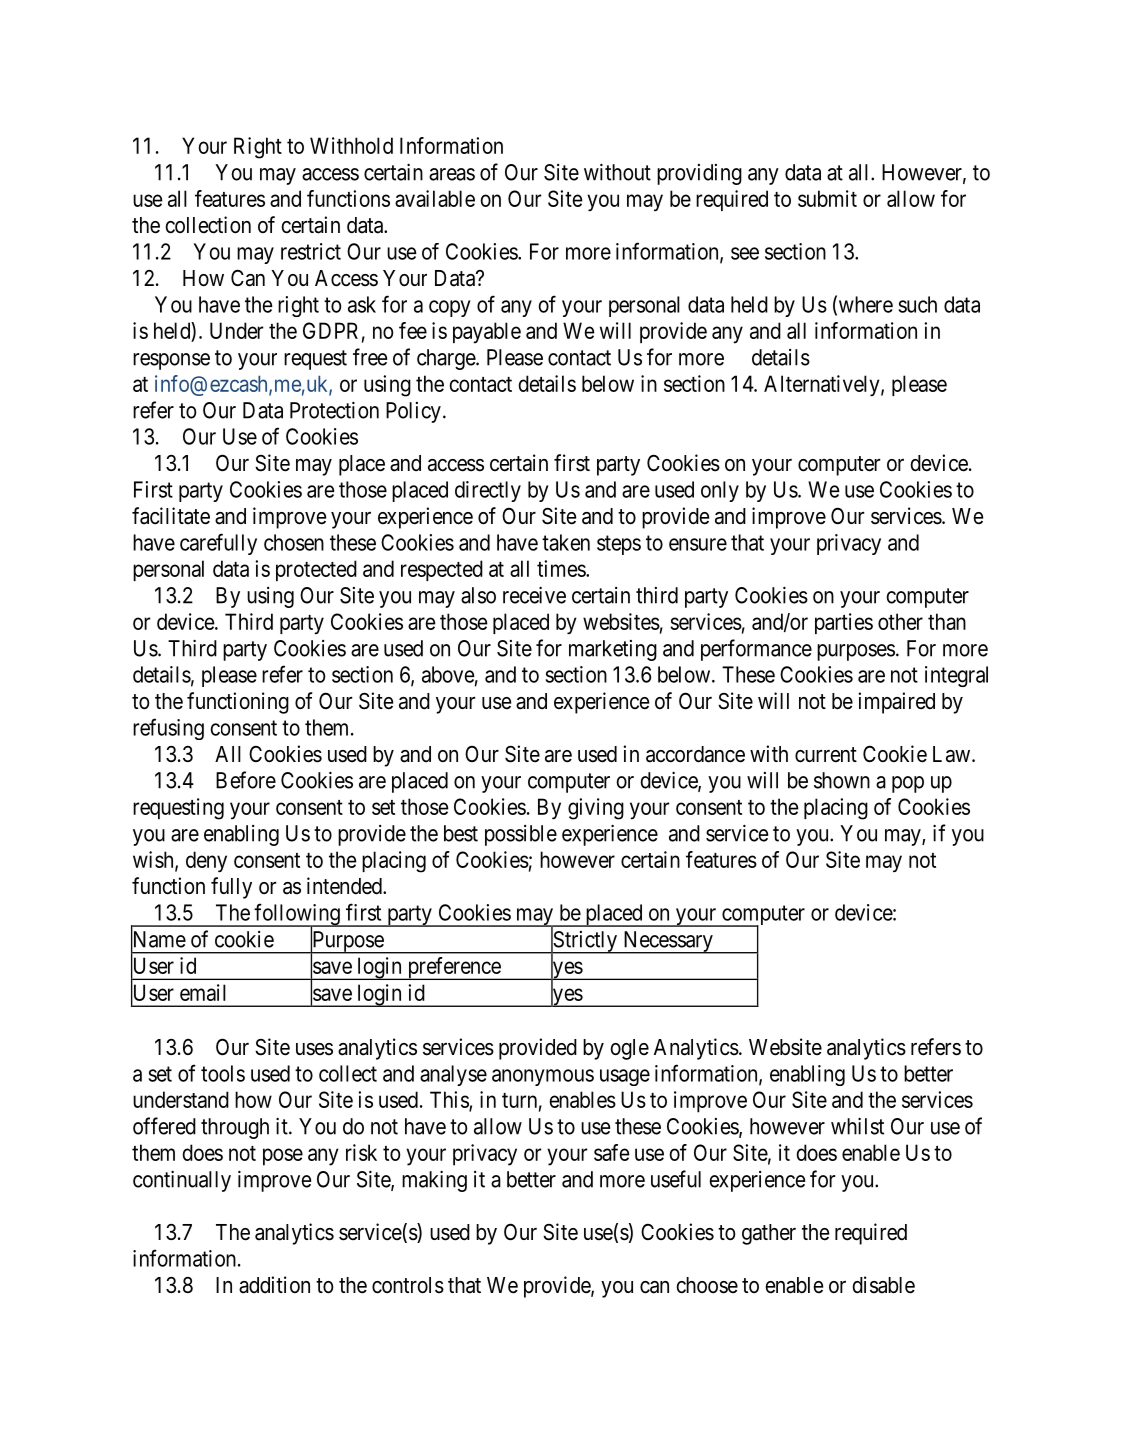 This screenshot has height=1454, width=1124. What do you see at coordinates (274, 1285) in the screenshot?
I see `addition` at bounding box center [274, 1285].
